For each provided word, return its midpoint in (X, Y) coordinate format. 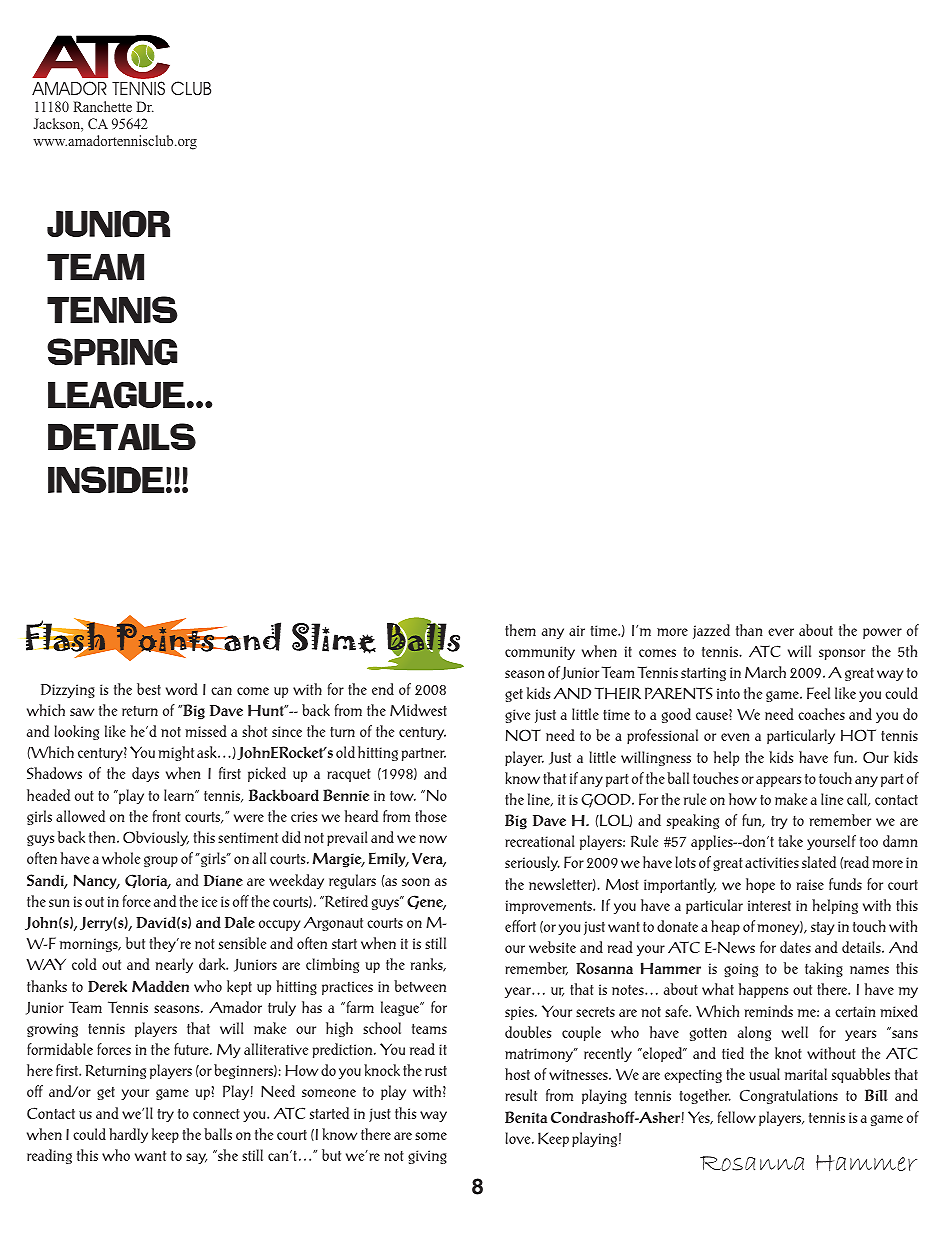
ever (781, 632)
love (519, 1138)
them (520, 630)
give (517, 716)
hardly (128, 1135)
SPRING (112, 351)
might (176, 753)
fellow (737, 1117)
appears (778, 781)
